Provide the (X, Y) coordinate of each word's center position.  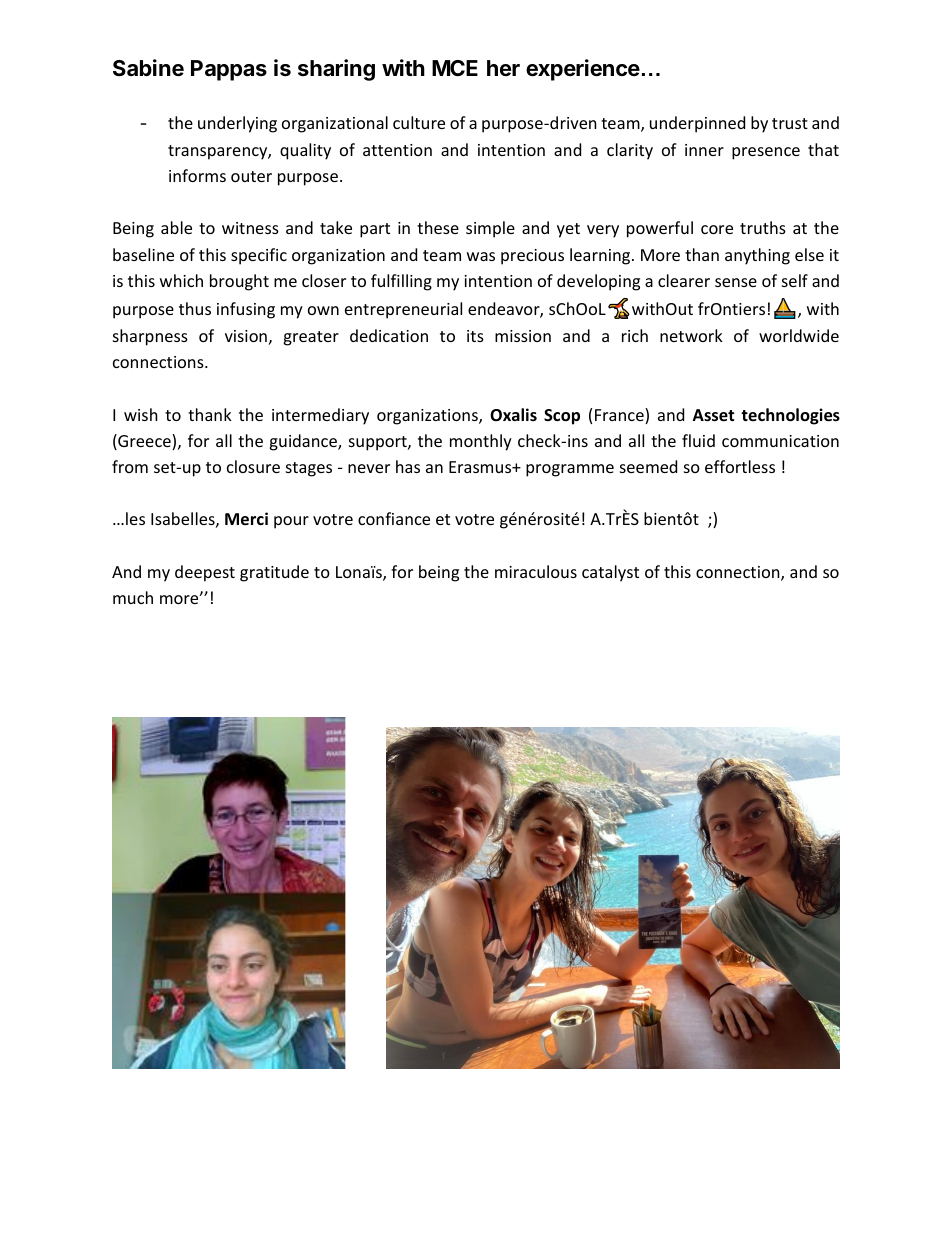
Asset (713, 415)
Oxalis (513, 415)
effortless (740, 466)
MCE (455, 68)
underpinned (697, 124)
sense (736, 282)
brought (239, 282)
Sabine (148, 68)
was (481, 256)
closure (253, 466)
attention (397, 150)
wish (141, 414)
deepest (205, 573)
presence (766, 153)
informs (197, 175)
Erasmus (481, 467)
